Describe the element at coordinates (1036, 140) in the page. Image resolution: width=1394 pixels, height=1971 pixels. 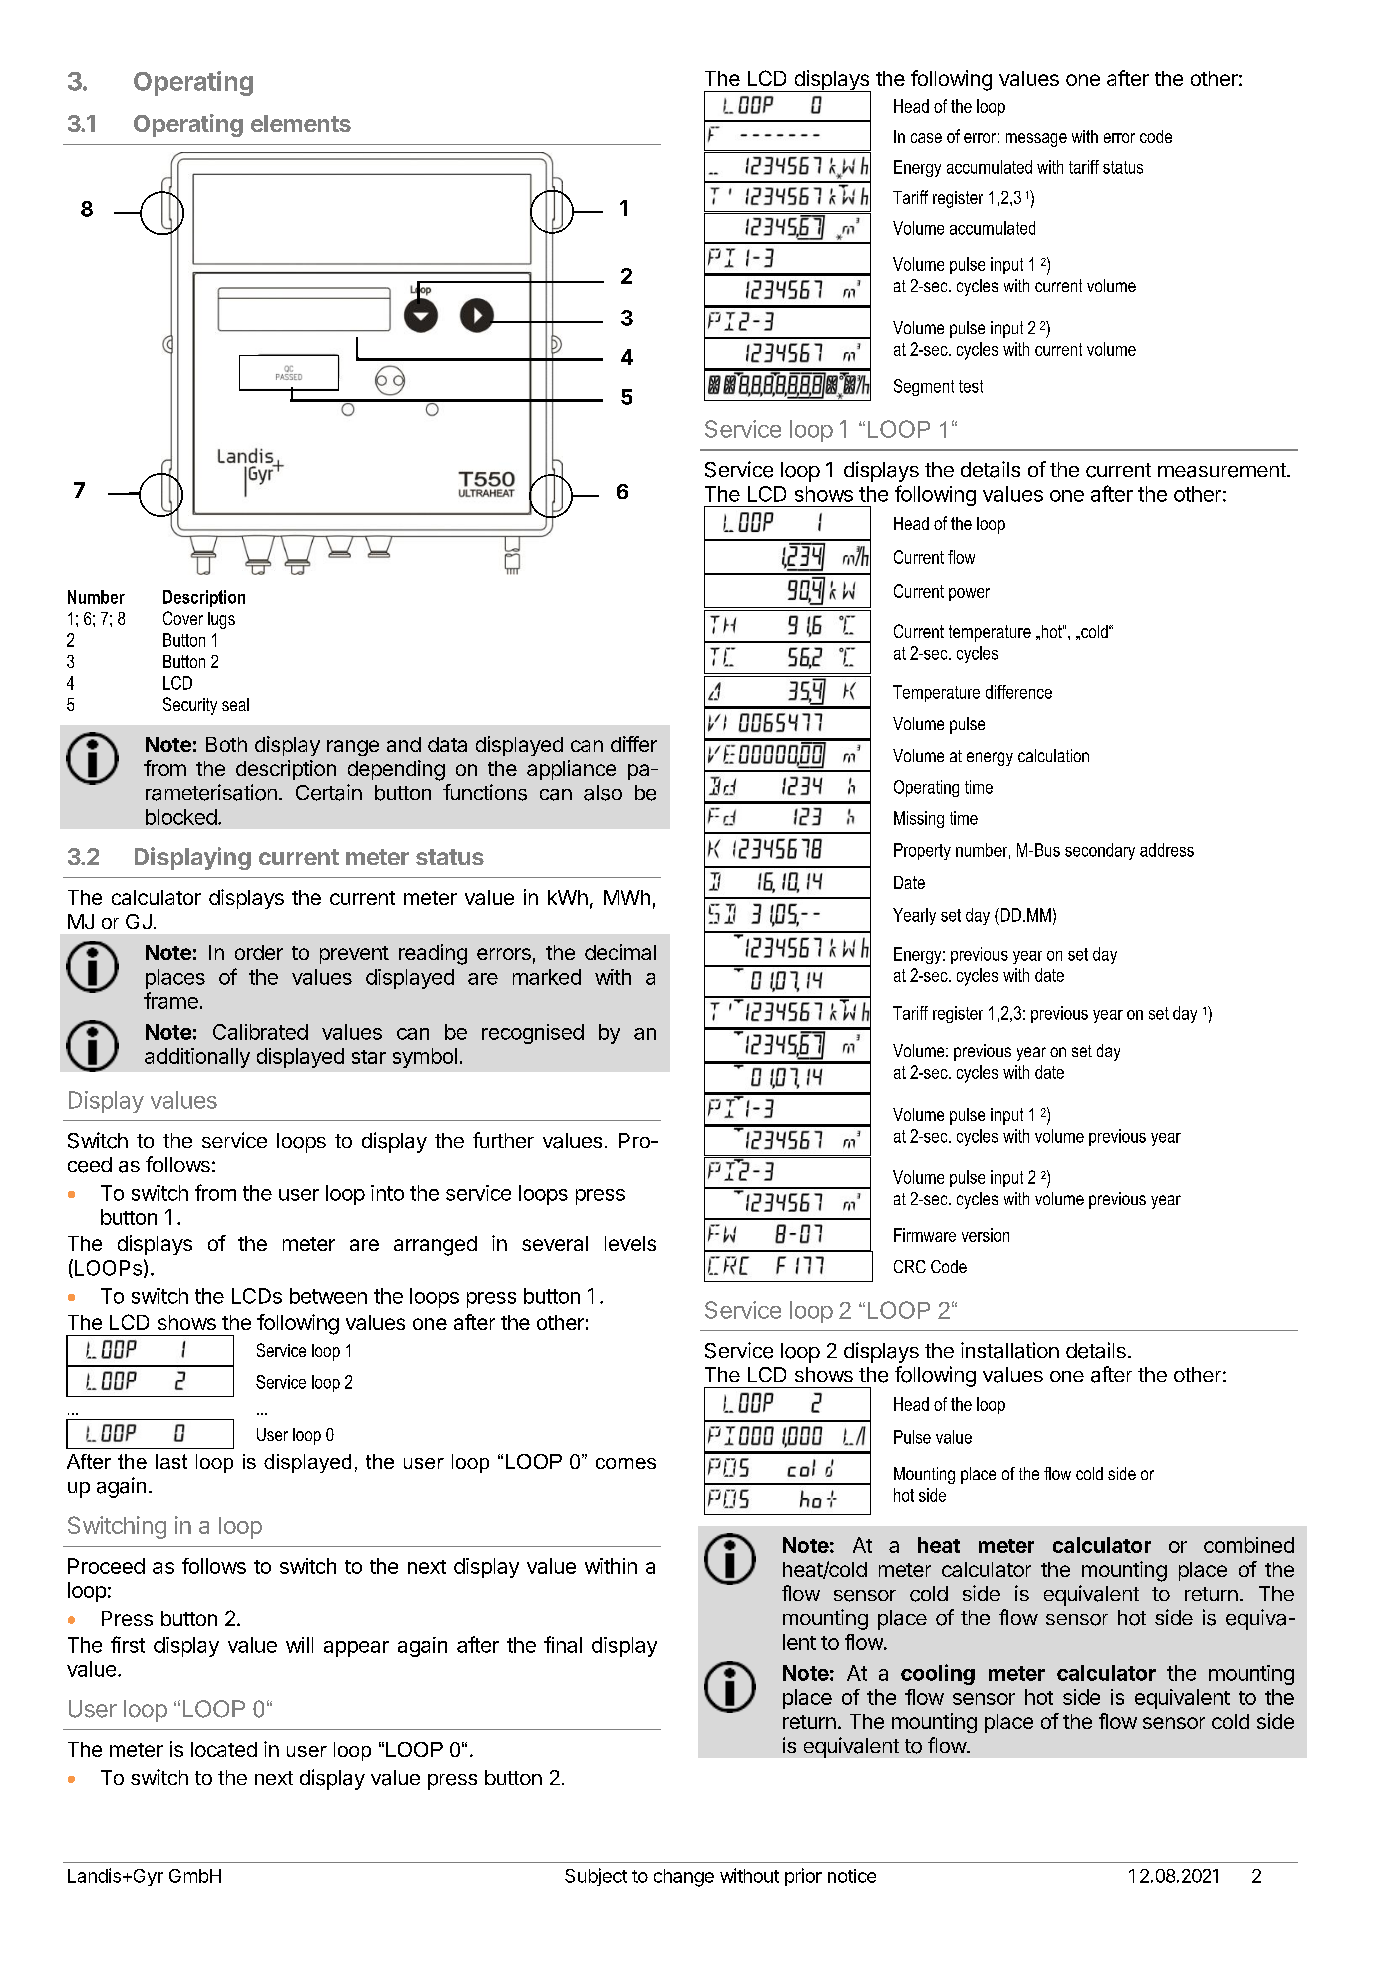
I see `message` at that location.
